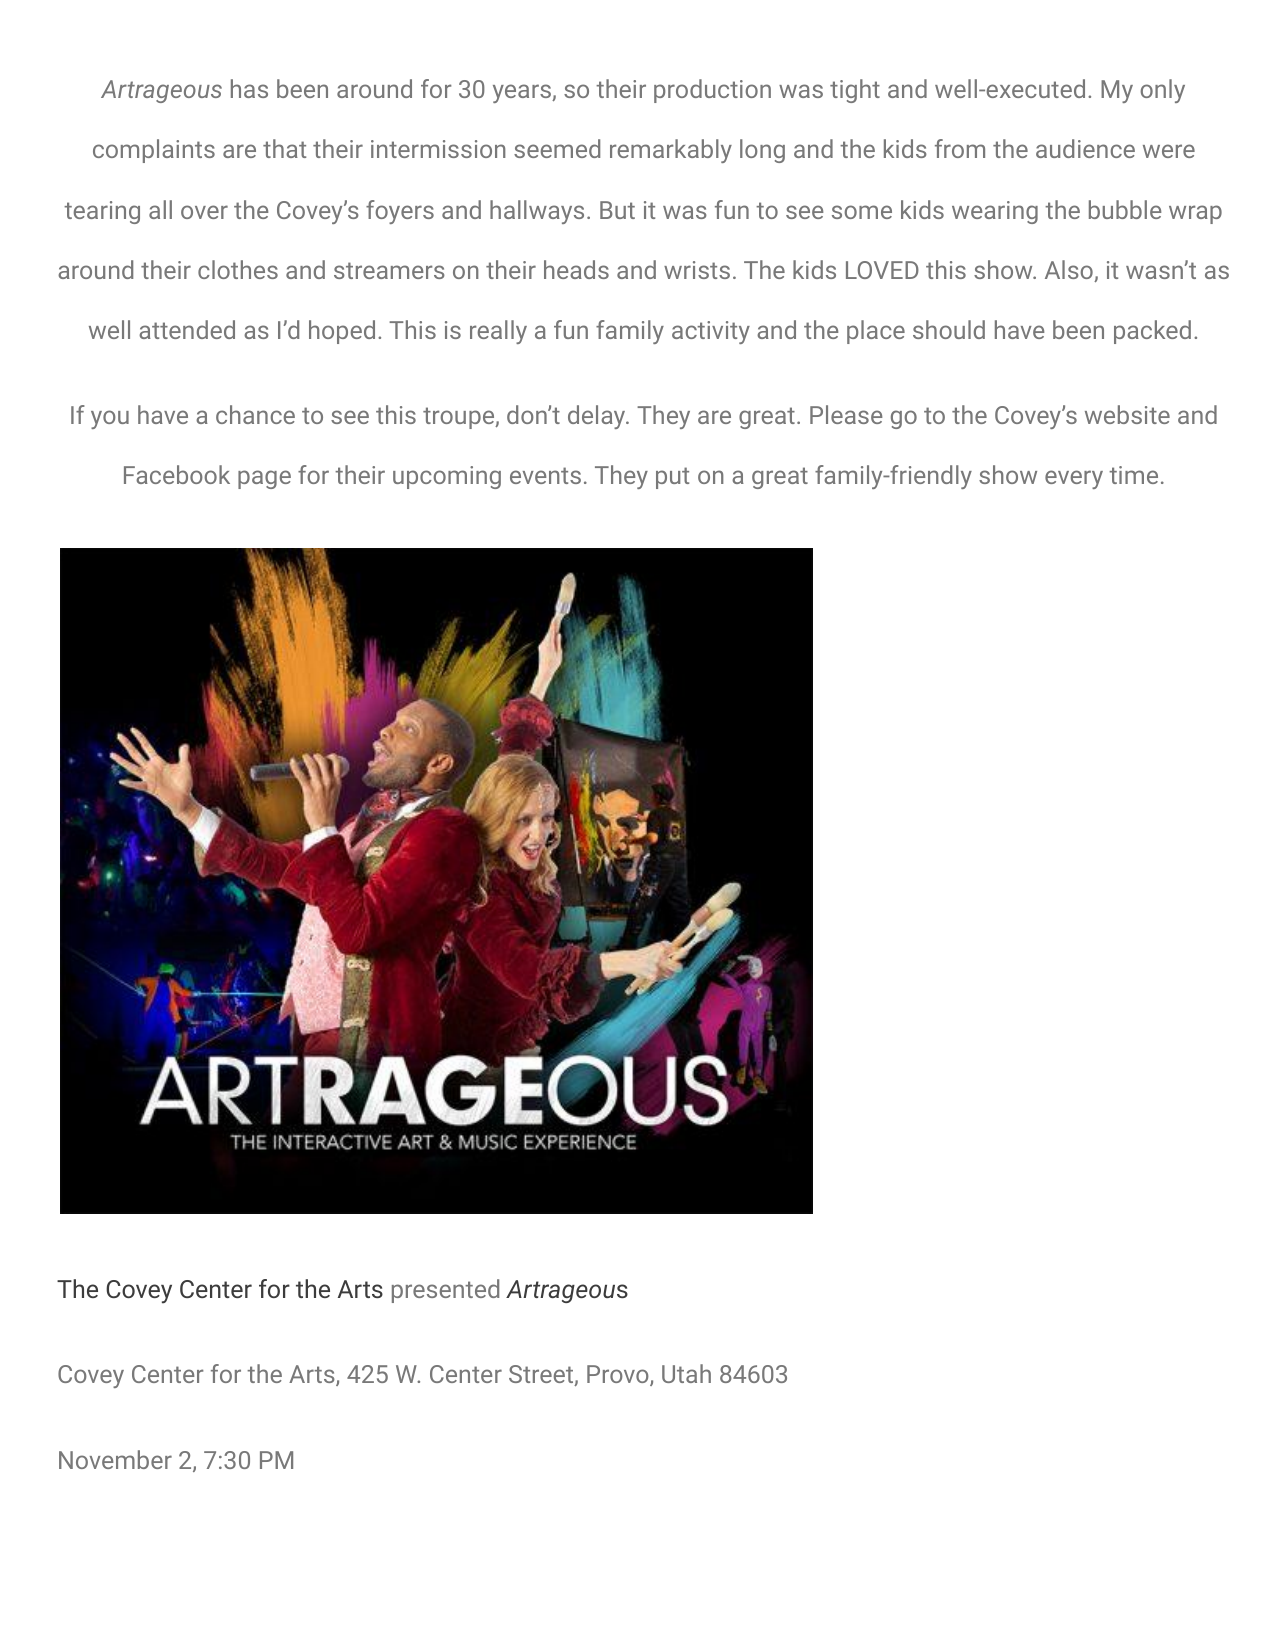  I want to click on page, so click(264, 479).
